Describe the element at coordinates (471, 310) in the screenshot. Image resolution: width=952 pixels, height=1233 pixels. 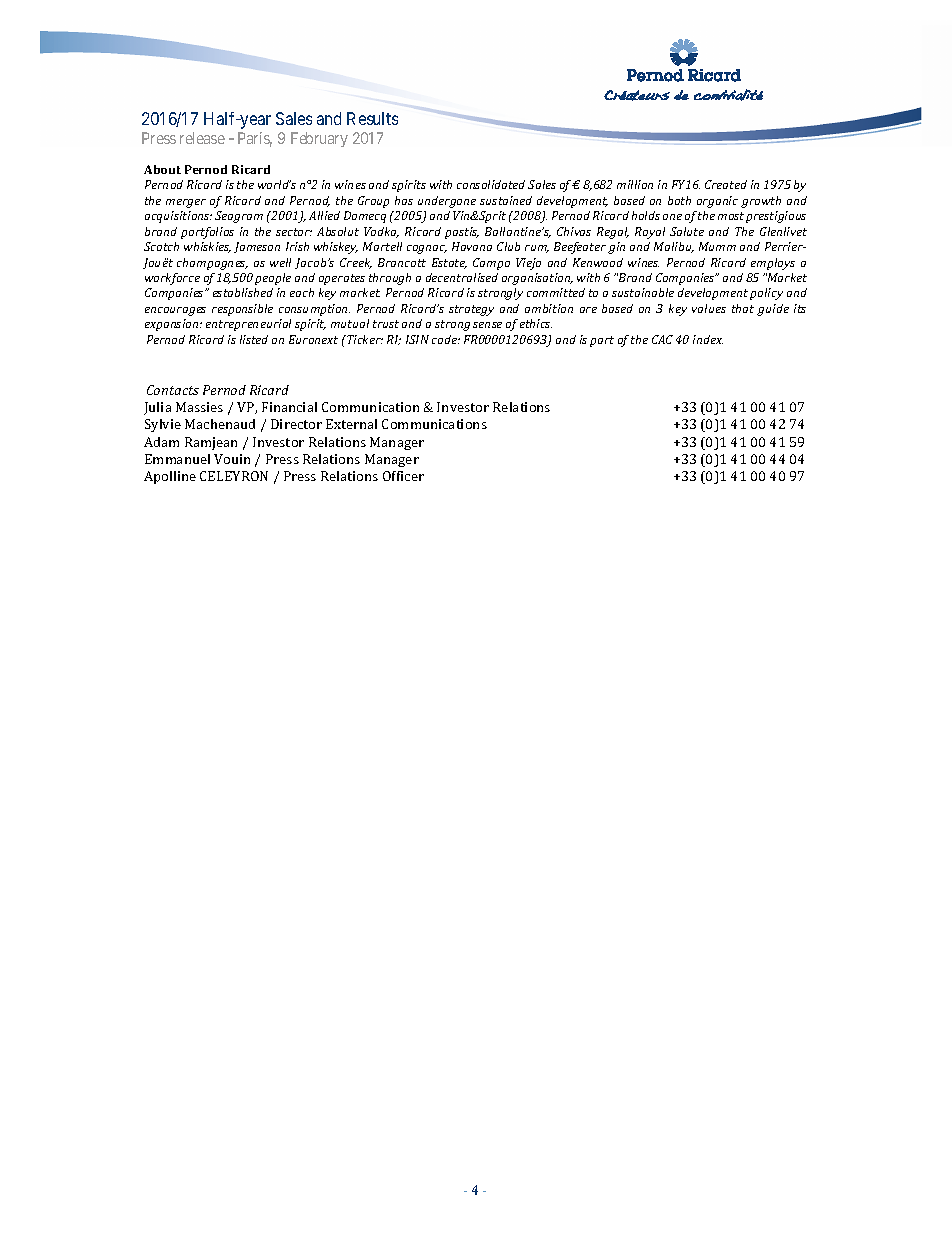
I see `strategy` at that location.
